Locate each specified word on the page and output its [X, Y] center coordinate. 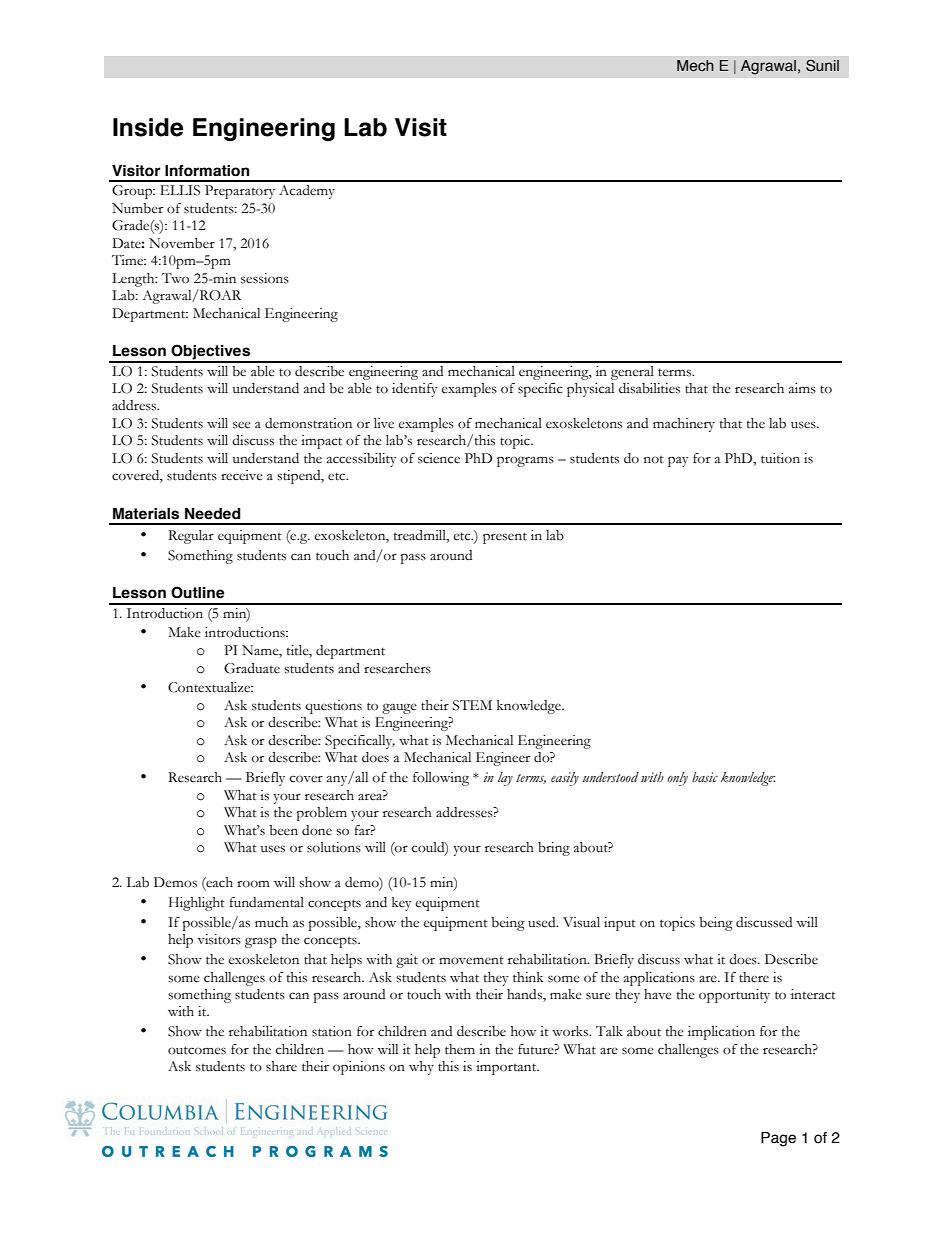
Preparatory [240, 192]
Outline [197, 592]
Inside [148, 127]
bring [554, 849]
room [253, 884]
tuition [780, 458]
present [505, 538]
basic [705, 777]
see [242, 425]
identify [415, 390]
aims [802, 388]
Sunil [822, 65]
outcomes [197, 1050]
